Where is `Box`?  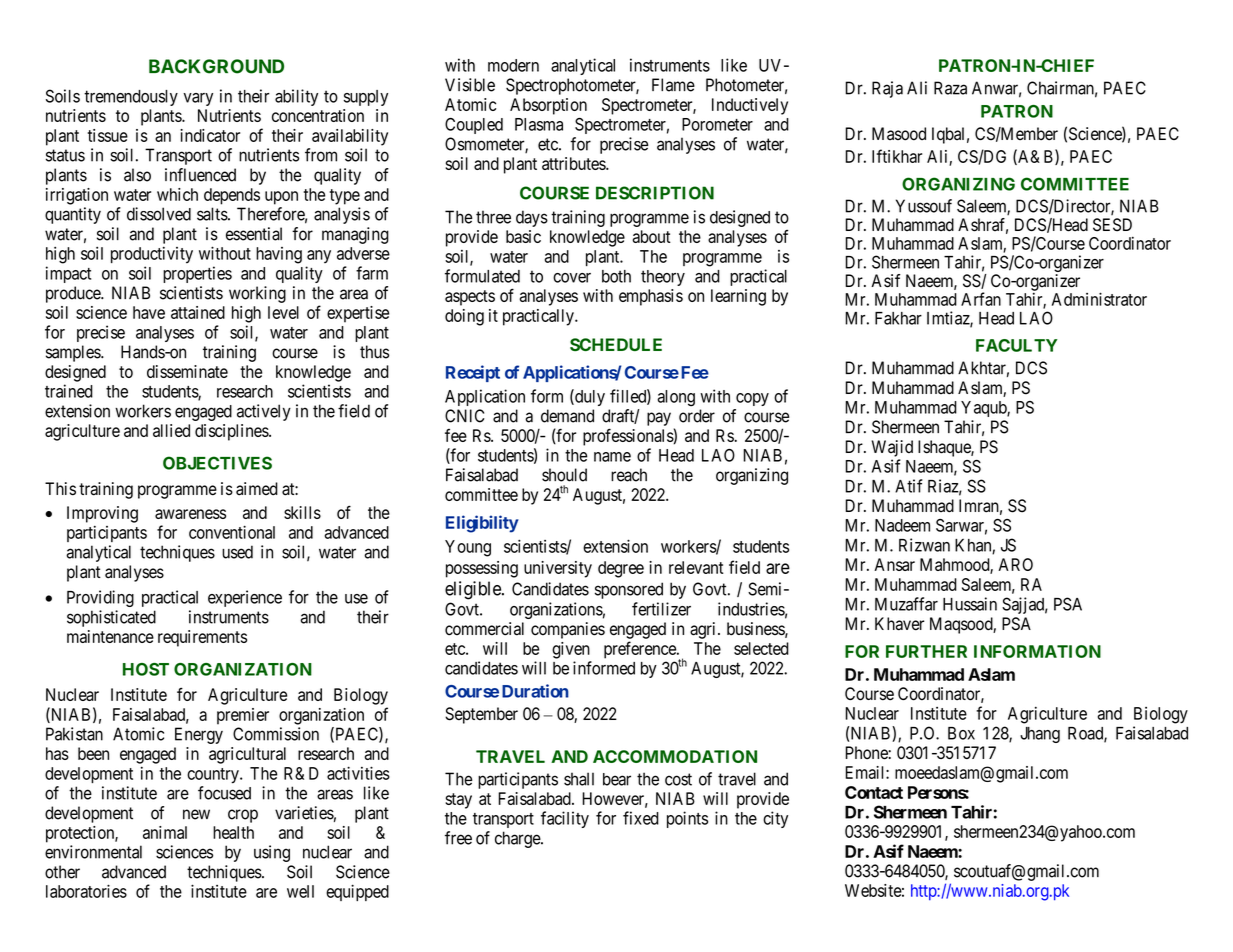
Box is located at coordinates (961, 733).
